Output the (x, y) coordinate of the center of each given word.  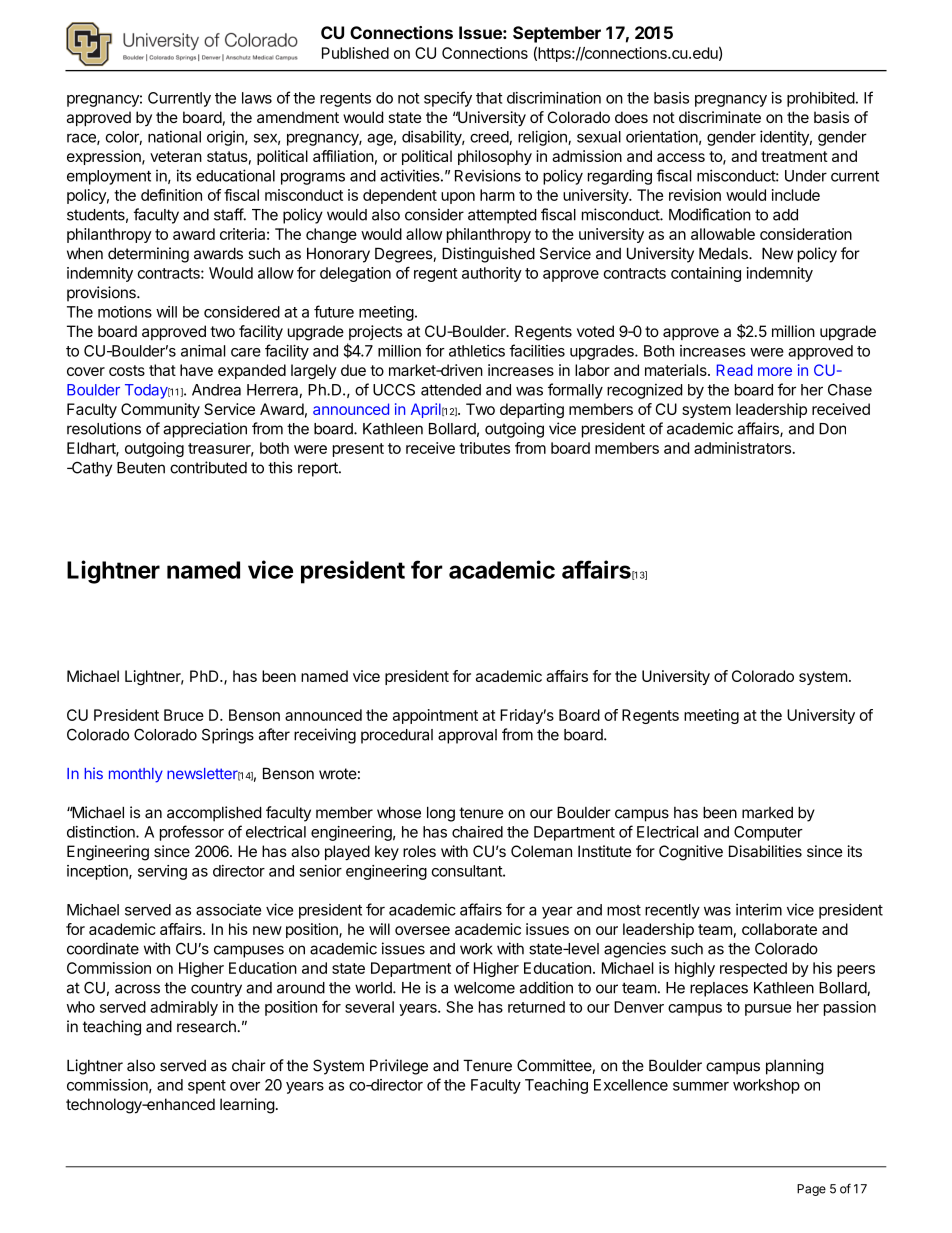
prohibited (821, 99)
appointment (435, 716)
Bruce (184, 715)
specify (448, 99)
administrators (742, 448)
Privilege (399, 1067)
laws (257, 98)
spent (207, 1087)
